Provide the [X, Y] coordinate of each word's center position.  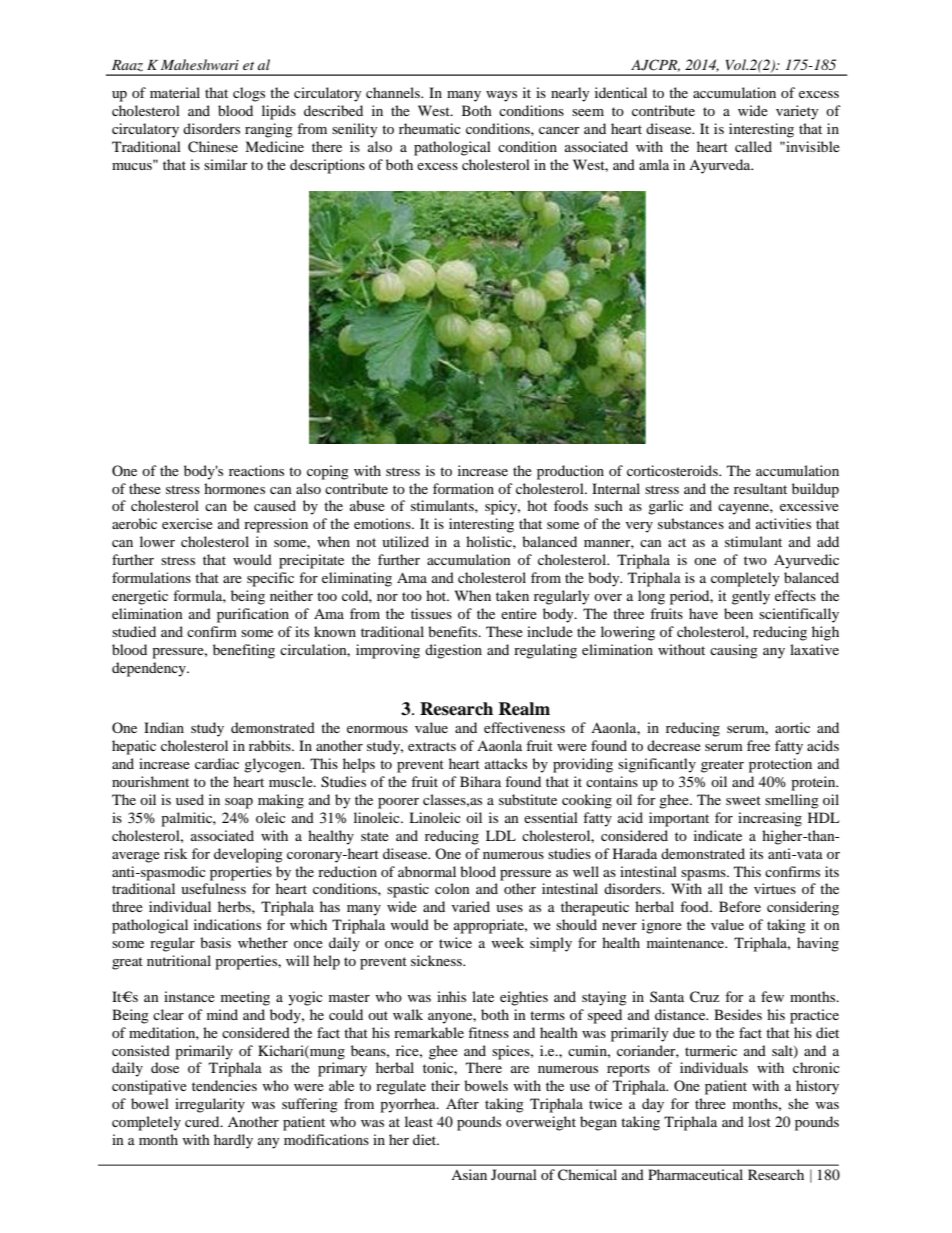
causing [734, 651]
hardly [233, 1141]
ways [501, 96]
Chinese [213, 147]
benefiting [244, 651]
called [753, 146]
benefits [454, 631]
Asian [469, 1174]
